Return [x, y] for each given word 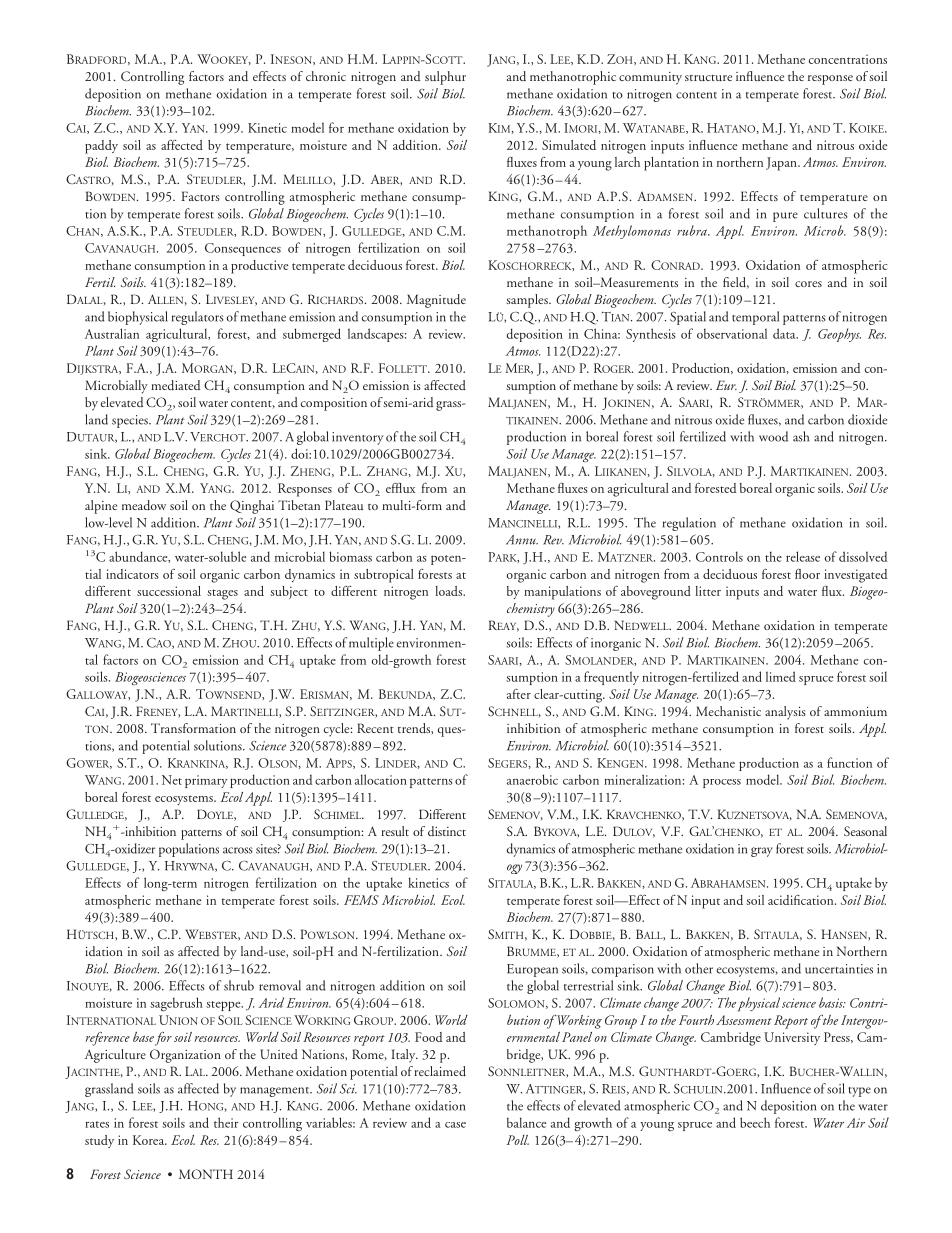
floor [807, 574]
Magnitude [436, 301]
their [226, 1122]
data [785, 333]
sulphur [445, 78]
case [455, 1125]
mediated [175, 385]
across [238, 850]
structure [708, 78]
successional [169, 591]
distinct [447, 831]
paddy [101, 147]
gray [762, 852]
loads [450, 591]
